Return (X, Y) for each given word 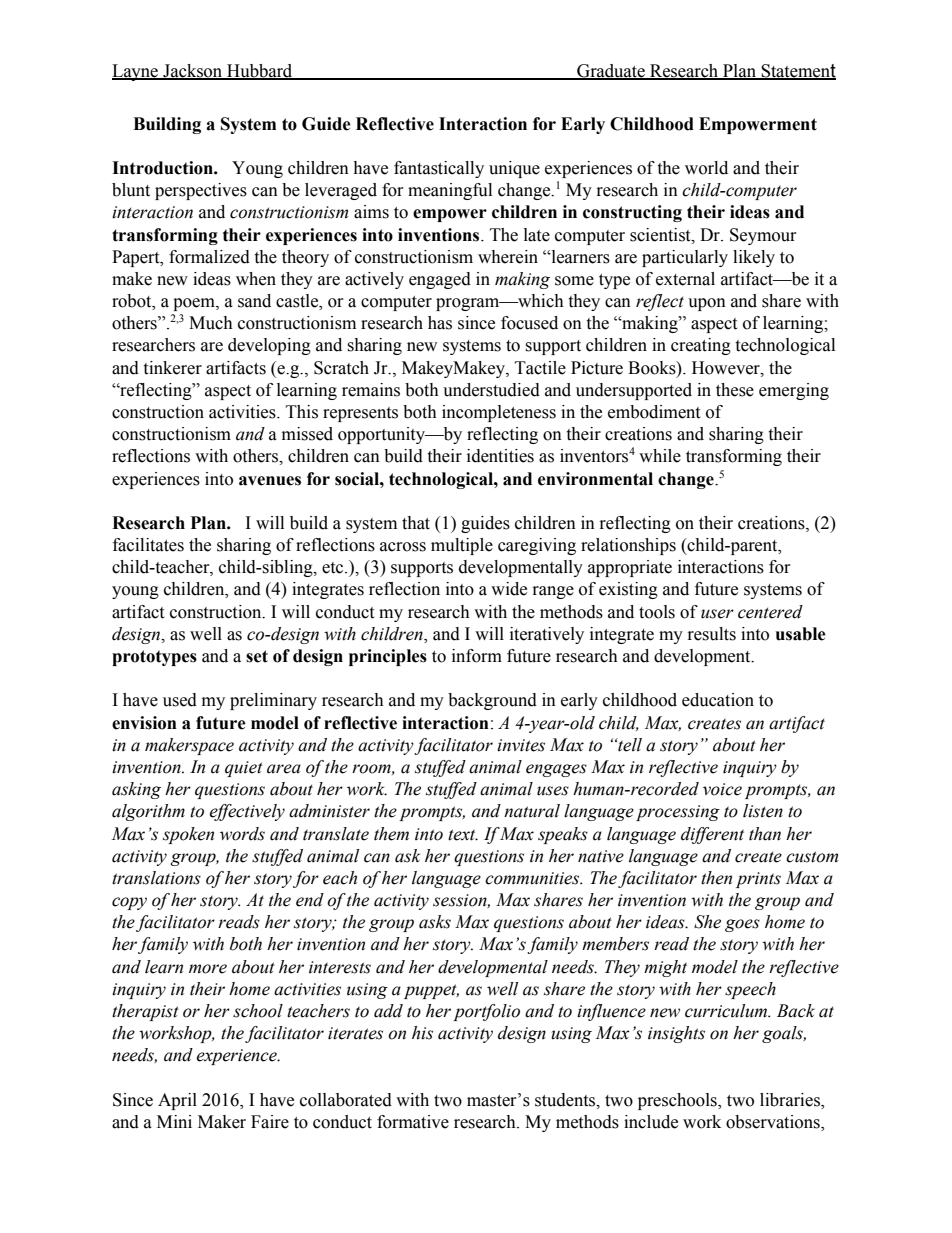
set (257, 656)
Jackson (193, 72)
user (717, 614)
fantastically (439, 169)
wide (509, 589)
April (177, 1101)
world (706, 168)
